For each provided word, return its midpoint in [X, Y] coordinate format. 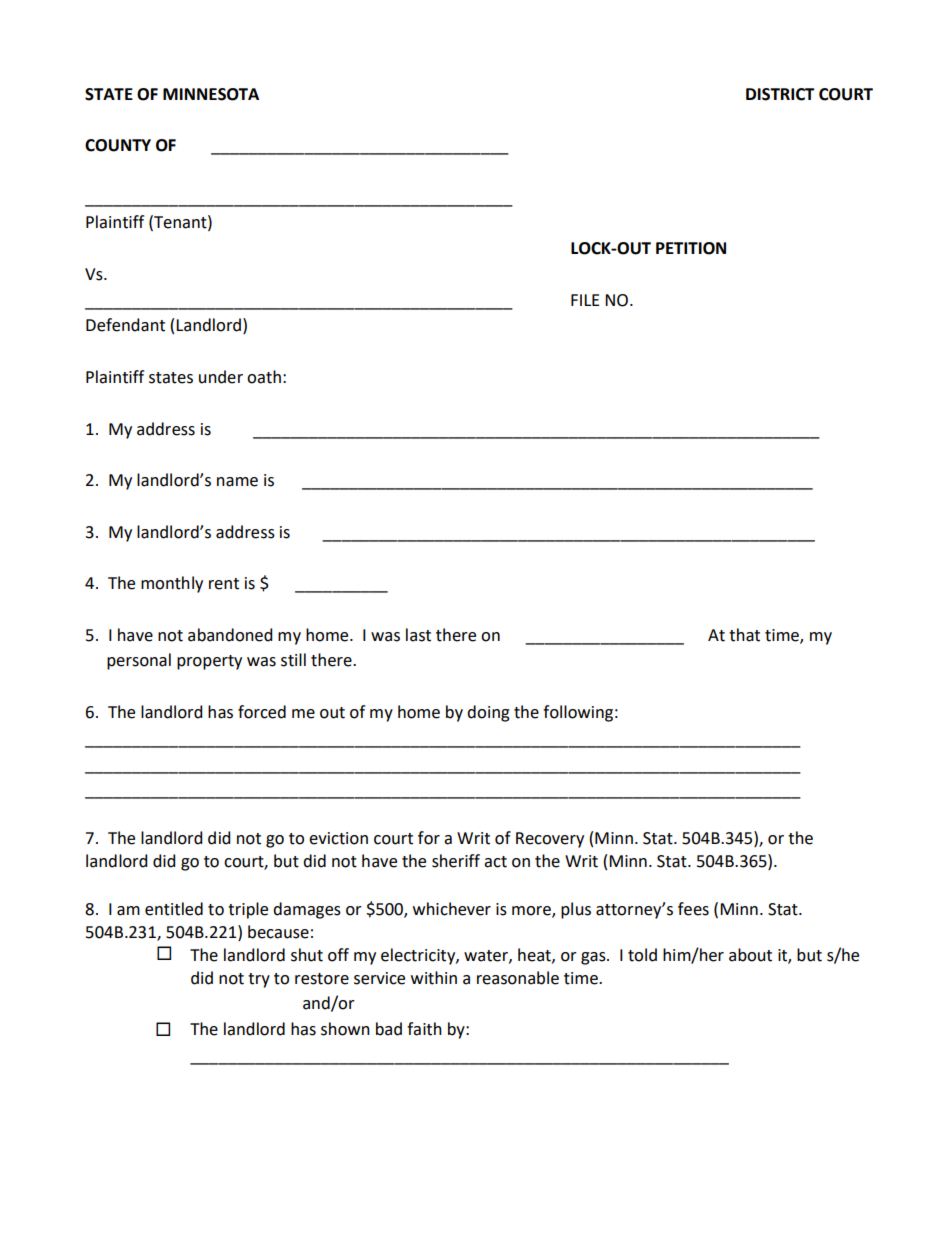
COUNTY [118, 145]
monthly [172, 584]
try [259, 980]
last [418, 635]
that [744, 635]
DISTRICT [780, 94]
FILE [585, 300]
